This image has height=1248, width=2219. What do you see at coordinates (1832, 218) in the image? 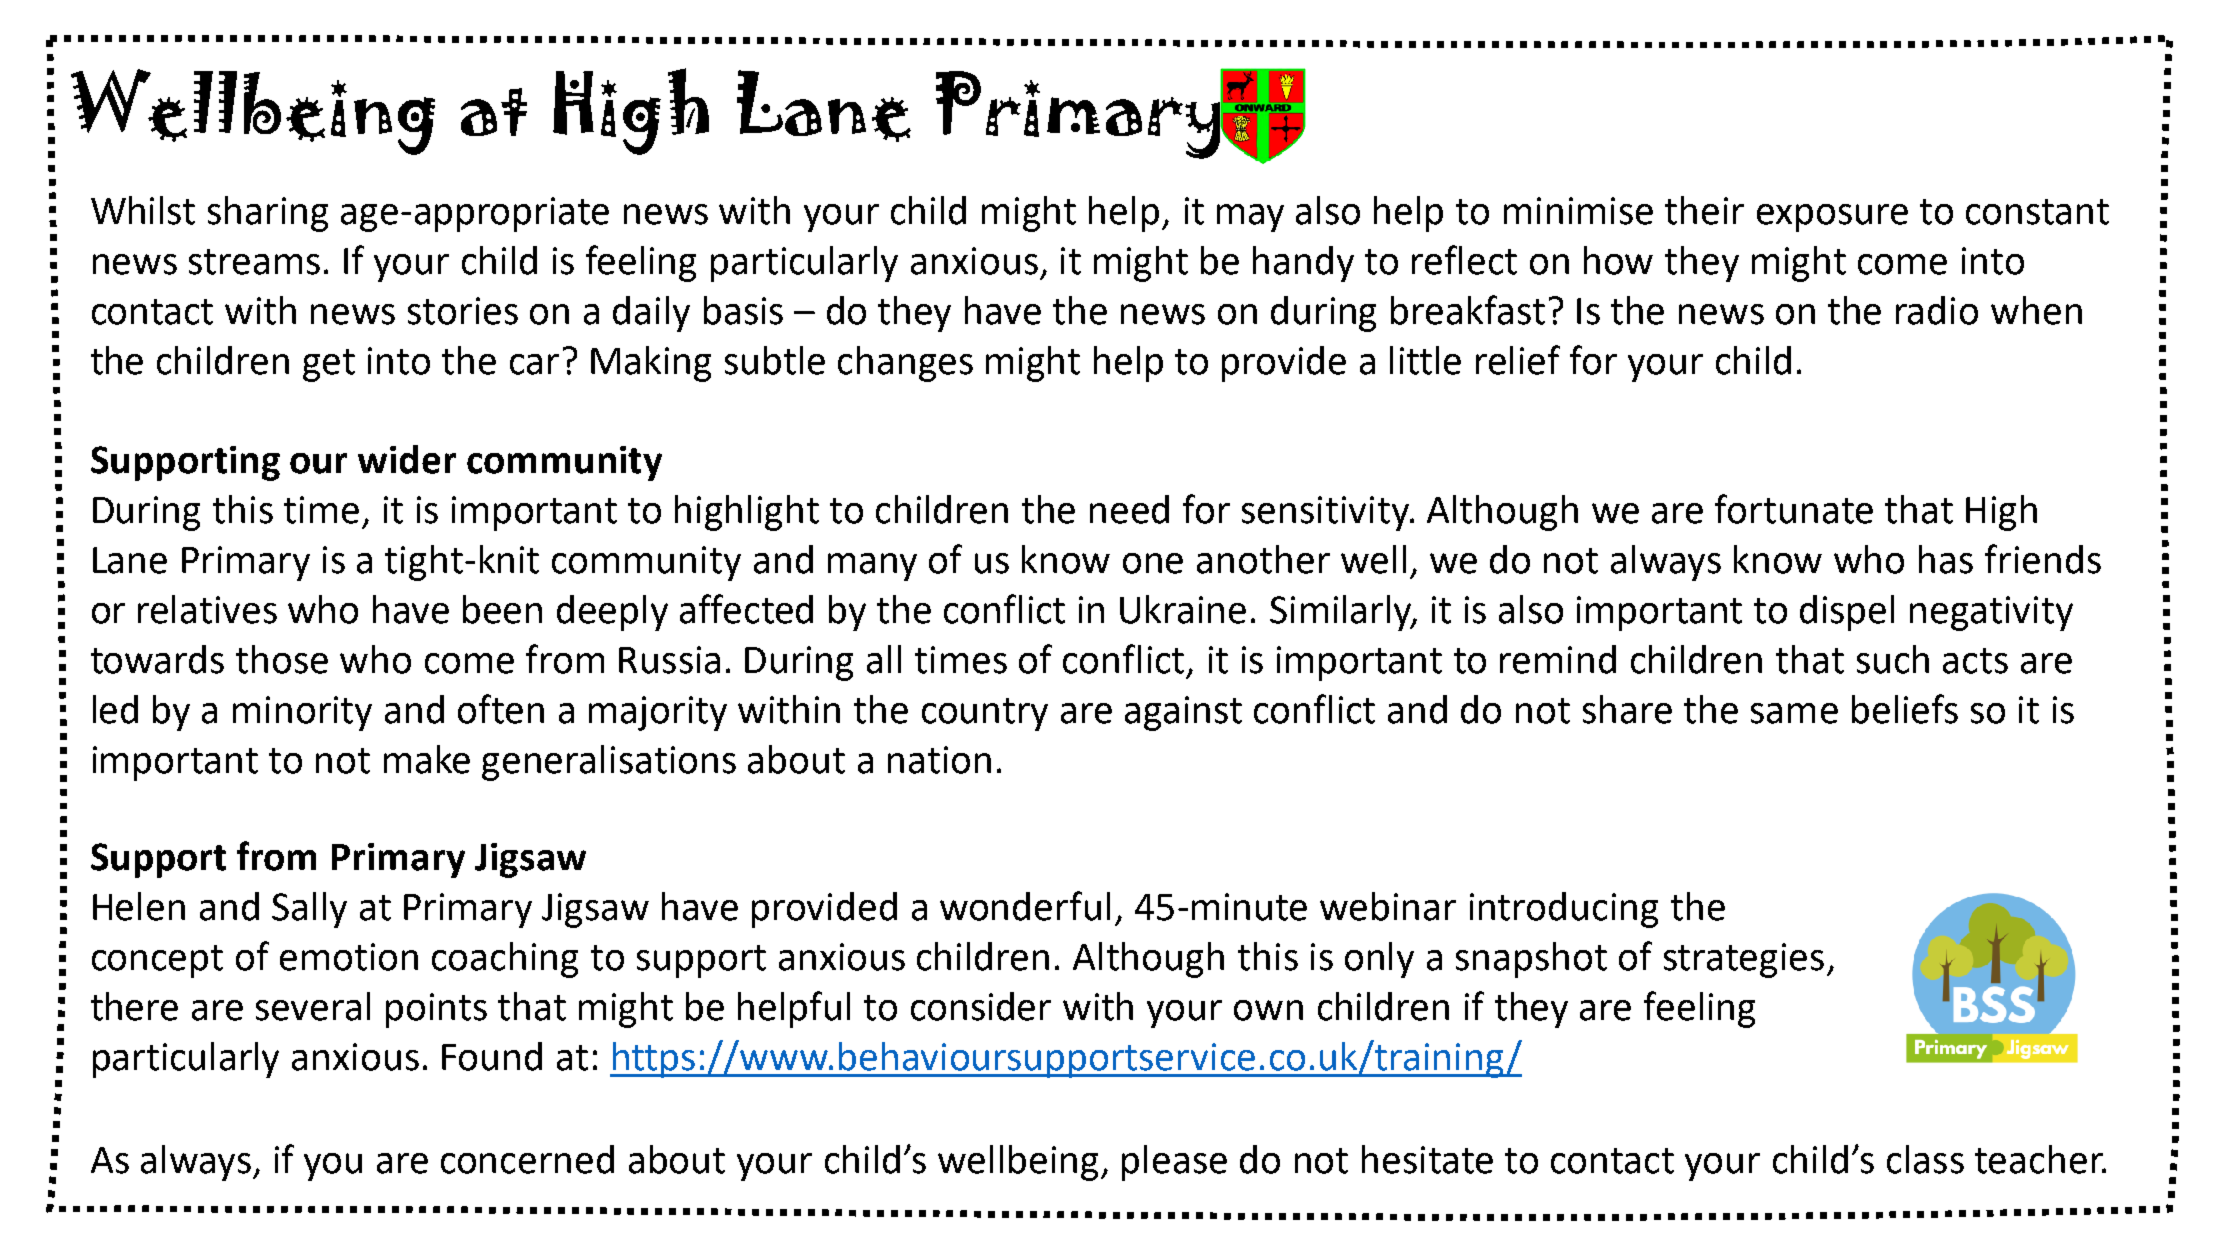
I see `exposure` at bounding box center [1832, 218].
